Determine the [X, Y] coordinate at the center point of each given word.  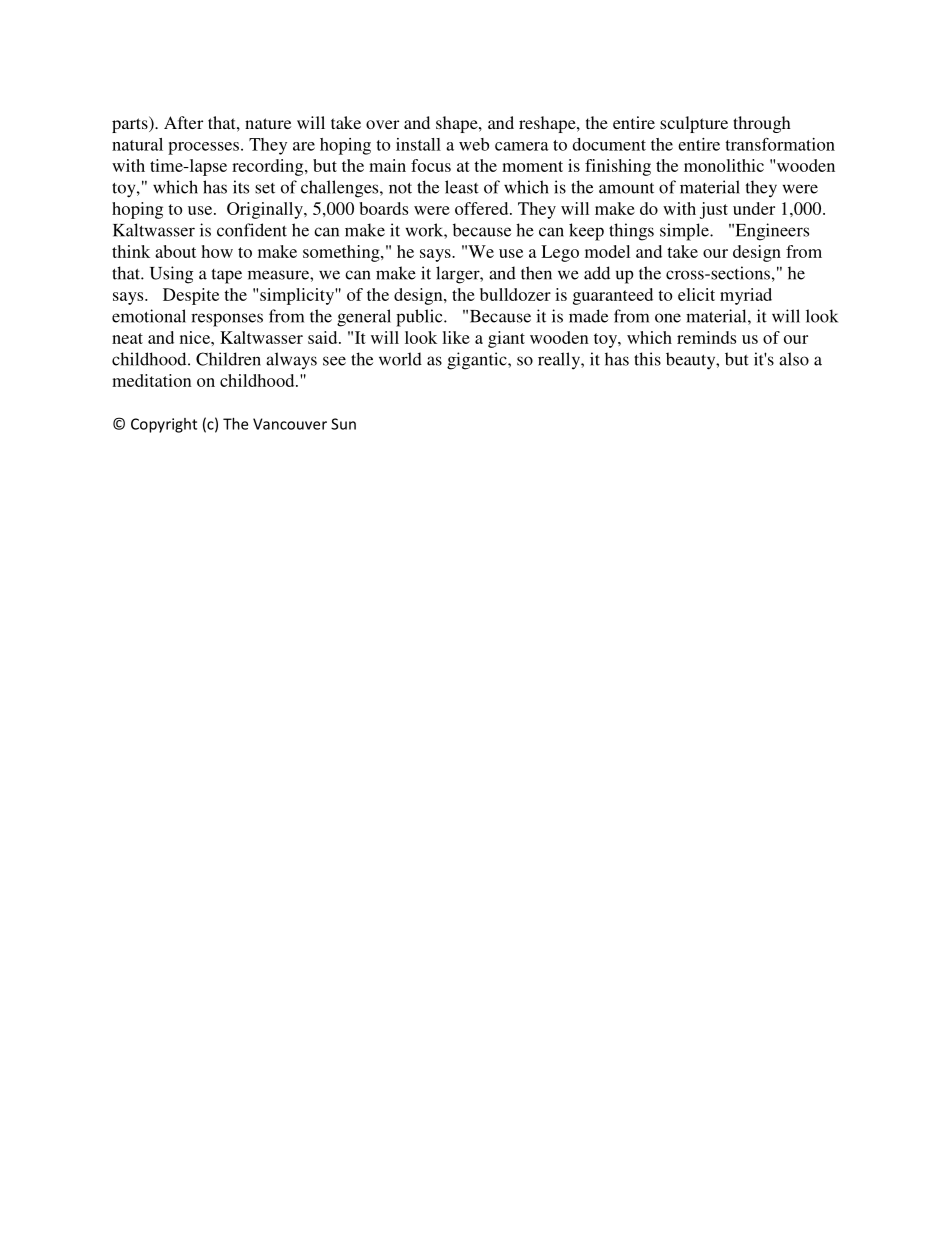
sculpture [694, 124]
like [456, 337]
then [536, 273]
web [474, 144]
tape [227, 276]
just [714, 210]
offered [483, 208]
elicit [696, 294]
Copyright [164, 425]
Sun [343, 424]
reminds [706, 337]
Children [228, 359]
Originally [266, 210]
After [183, 122]
